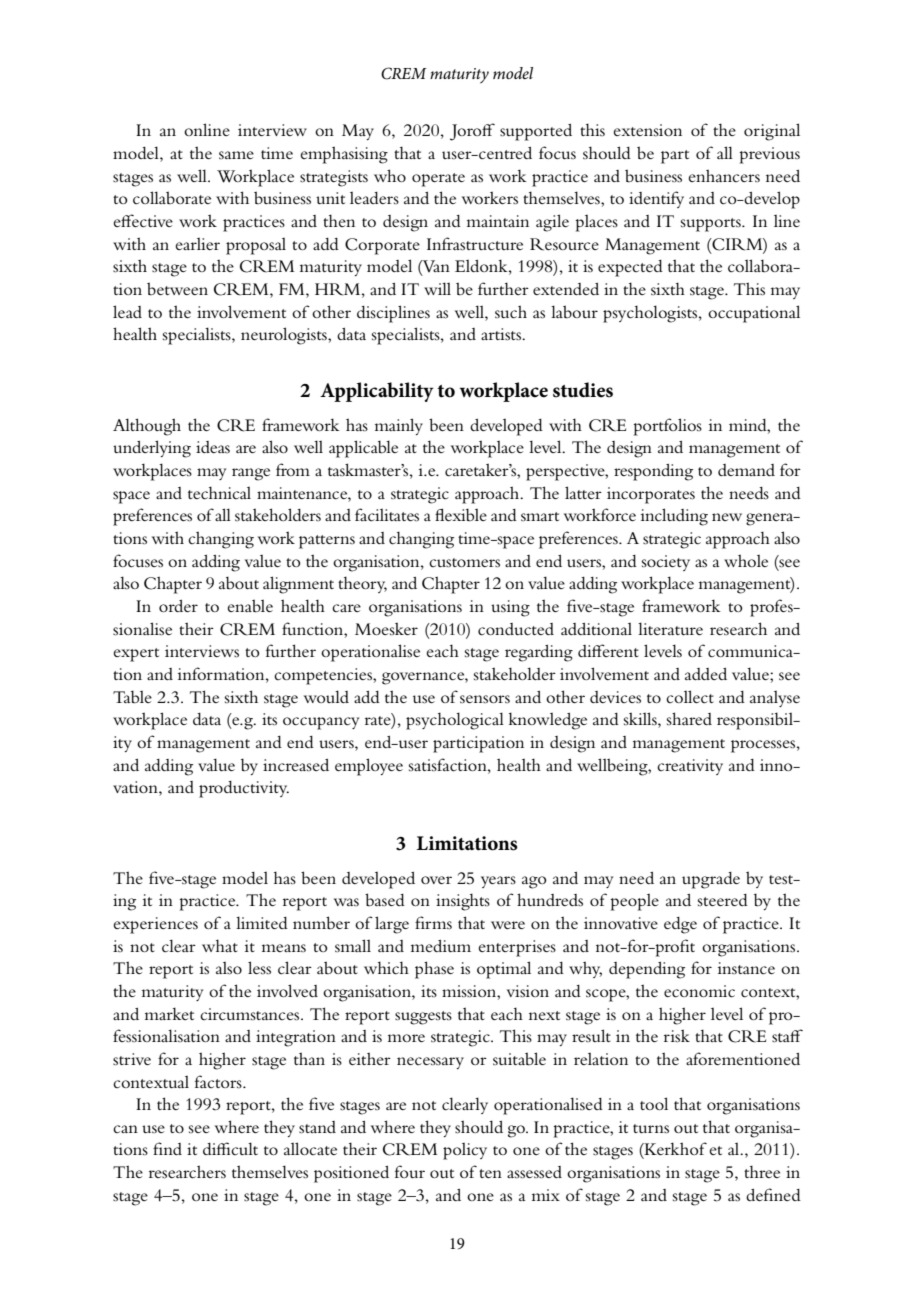  What do you see at coordinates (723, 900) in the screenshot?
I see `steered` at bounding box center [723, 900].
